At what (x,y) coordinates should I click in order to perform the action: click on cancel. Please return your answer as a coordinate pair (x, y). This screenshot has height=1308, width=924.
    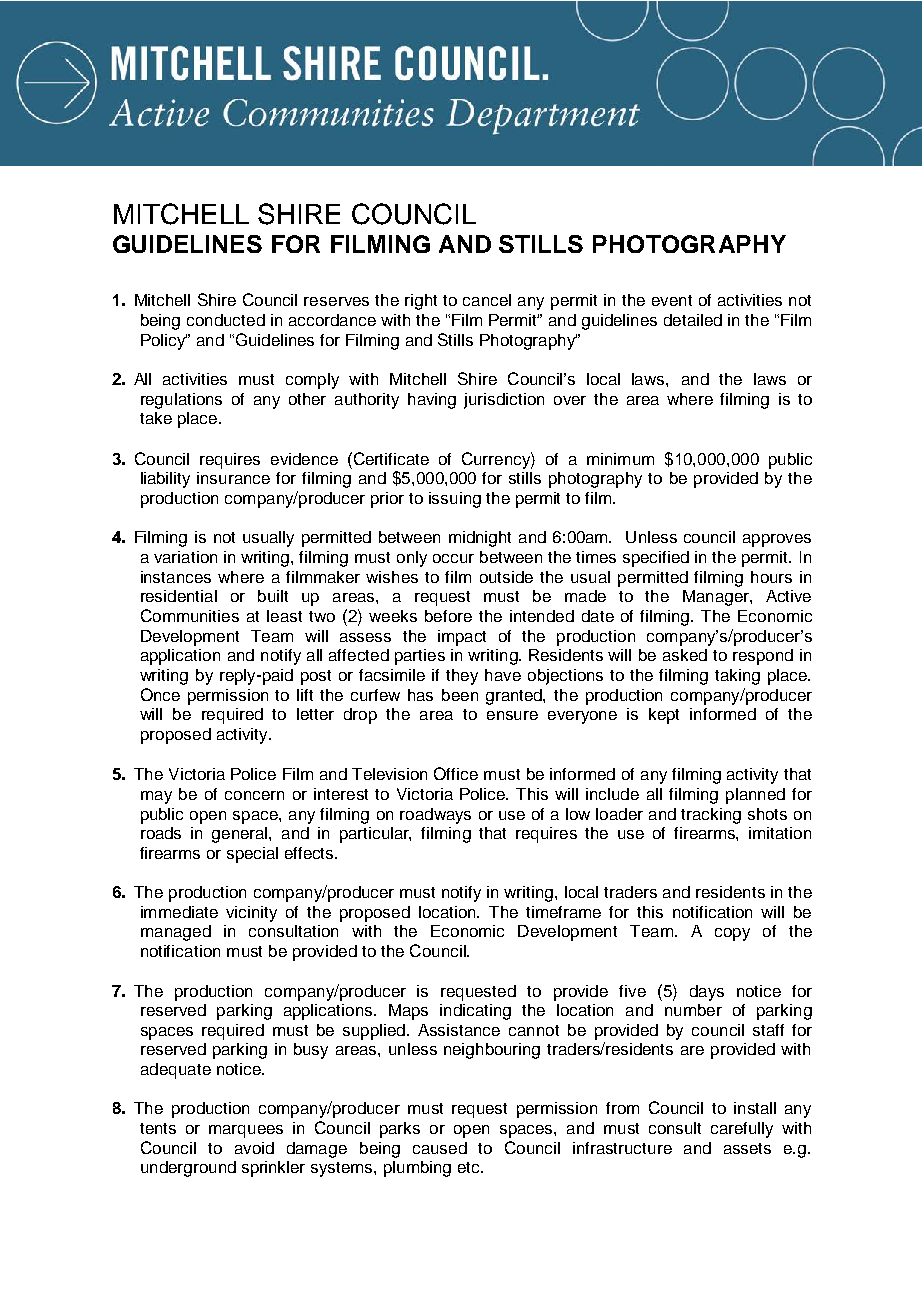
    Looking at the image, I should click on (487, 300).
